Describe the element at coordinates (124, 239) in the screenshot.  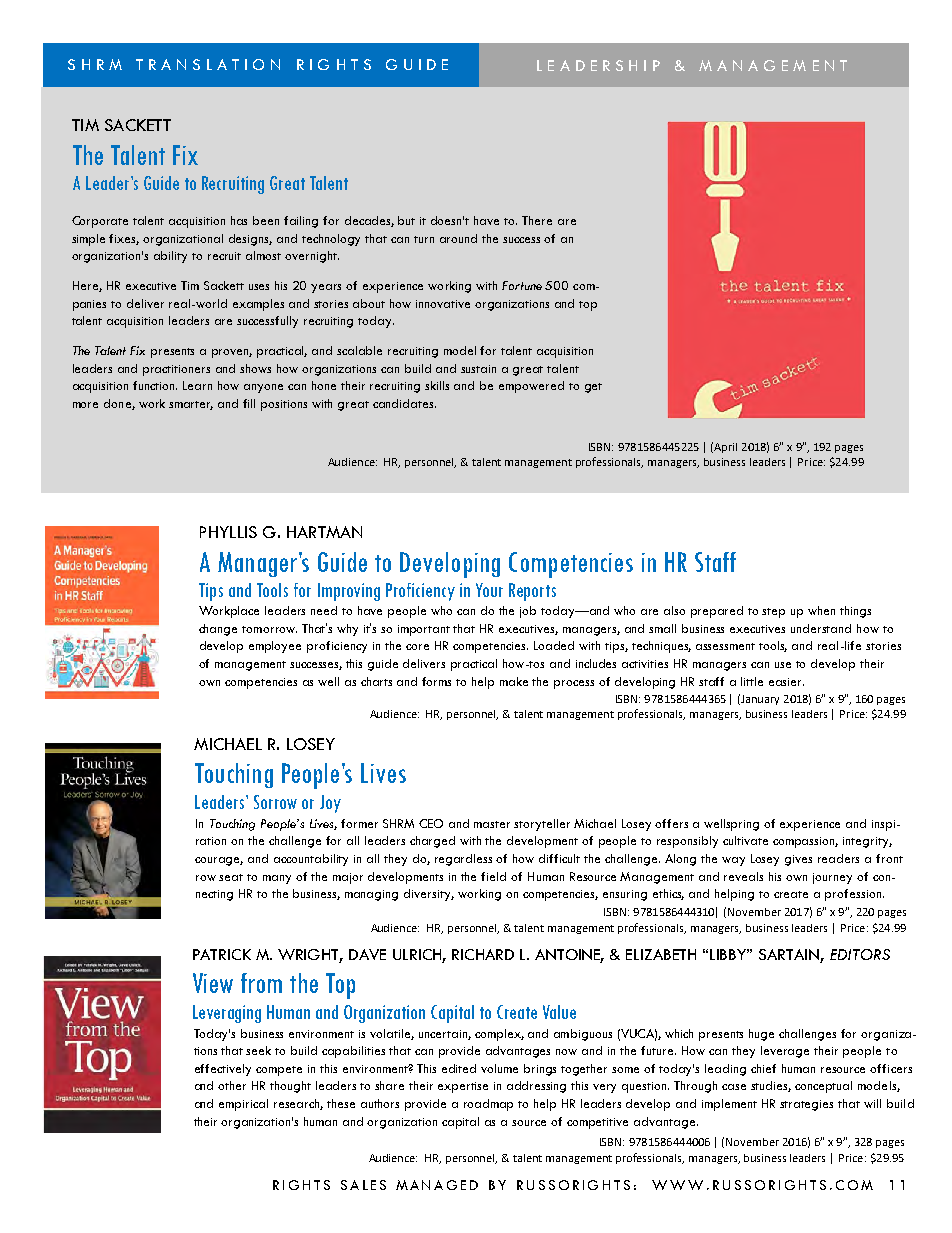
I see `fixes` at that location.
